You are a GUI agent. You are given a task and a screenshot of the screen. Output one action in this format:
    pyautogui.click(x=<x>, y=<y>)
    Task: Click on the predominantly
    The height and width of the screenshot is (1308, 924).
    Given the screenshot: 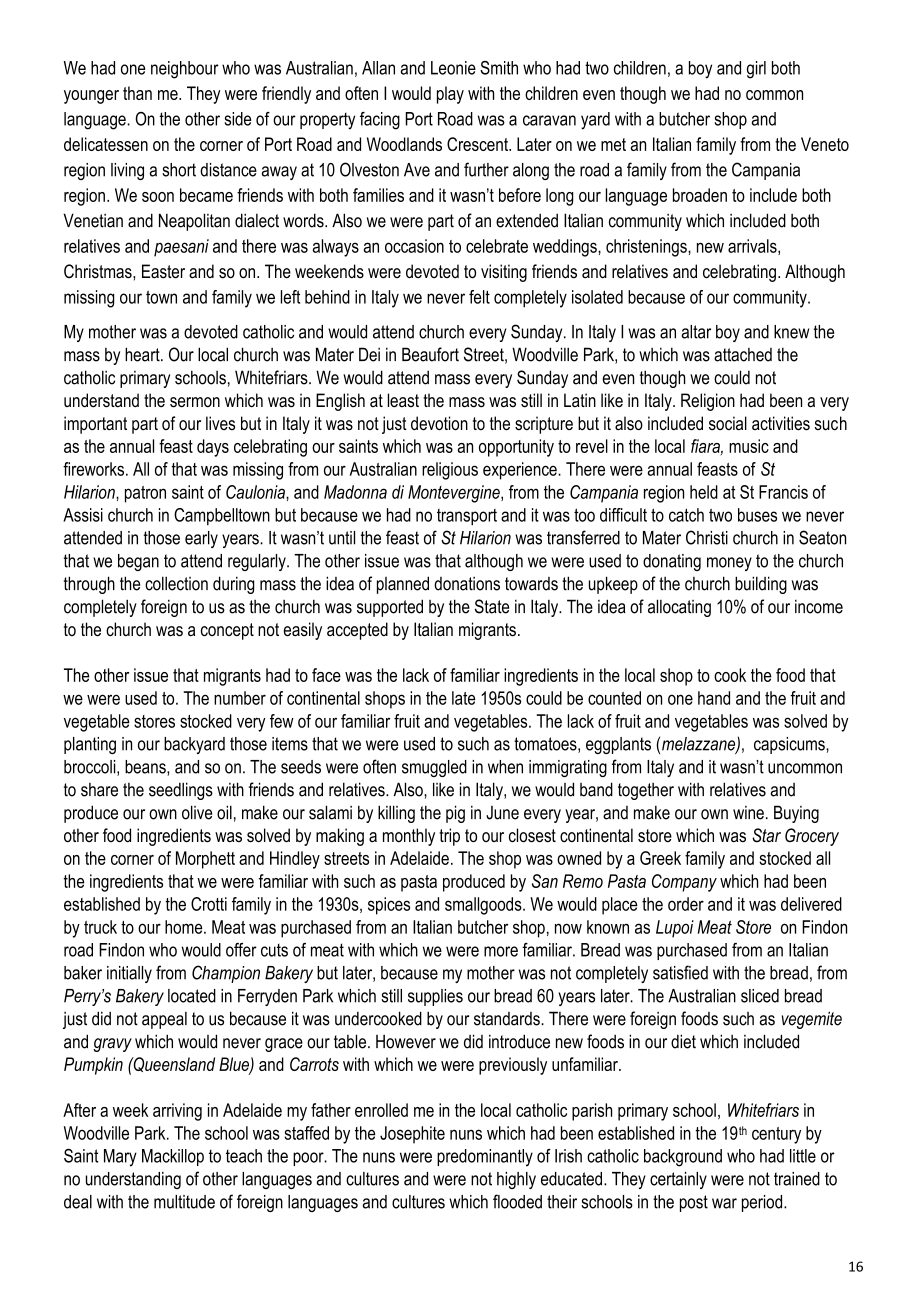 What is the action you would take?
    pyautogui.click(x=485, y=1158)
